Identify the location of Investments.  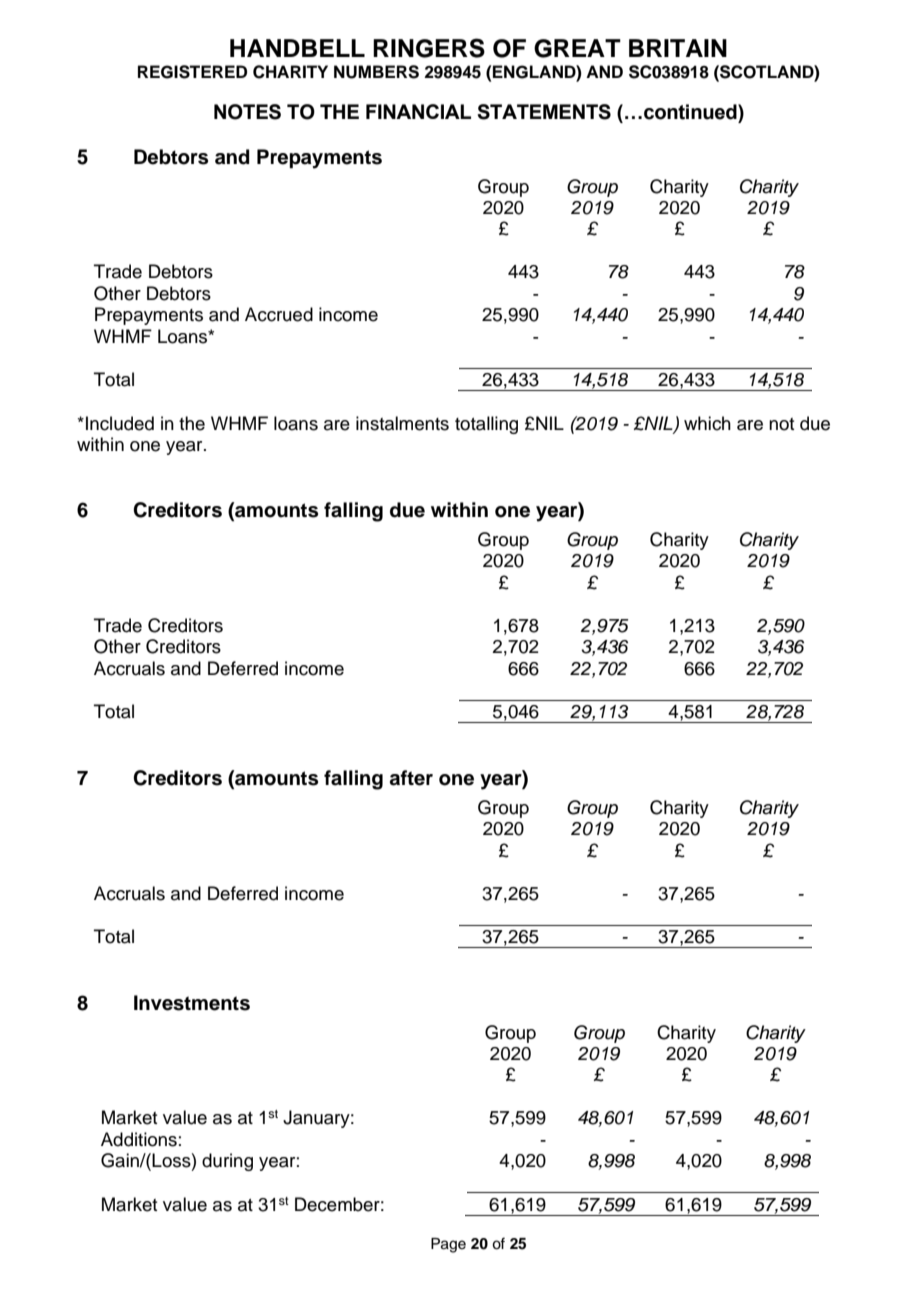
(192, 1003).
